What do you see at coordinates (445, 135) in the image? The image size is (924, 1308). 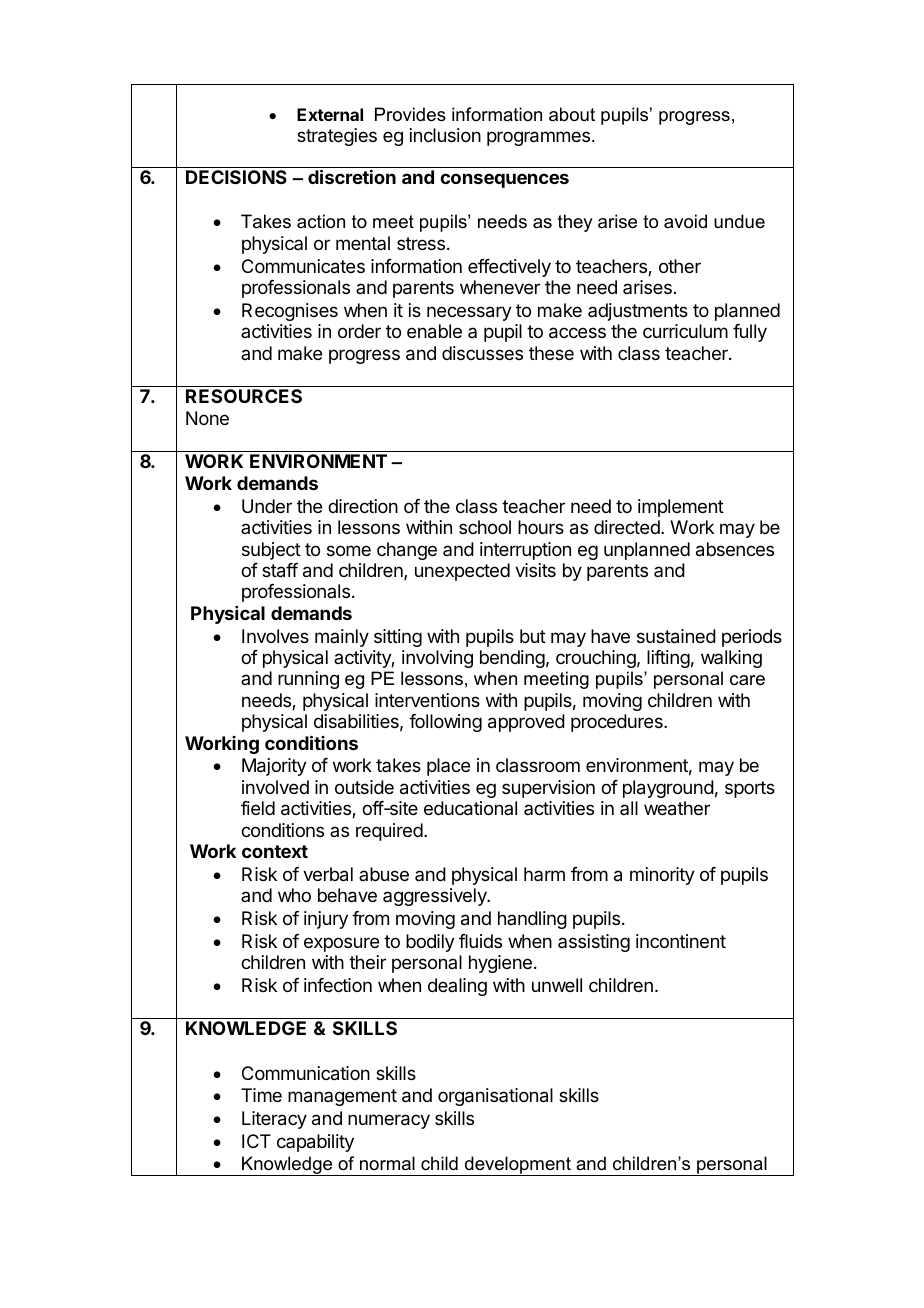 I see `inclusion` at bounding box center [445, 135].
